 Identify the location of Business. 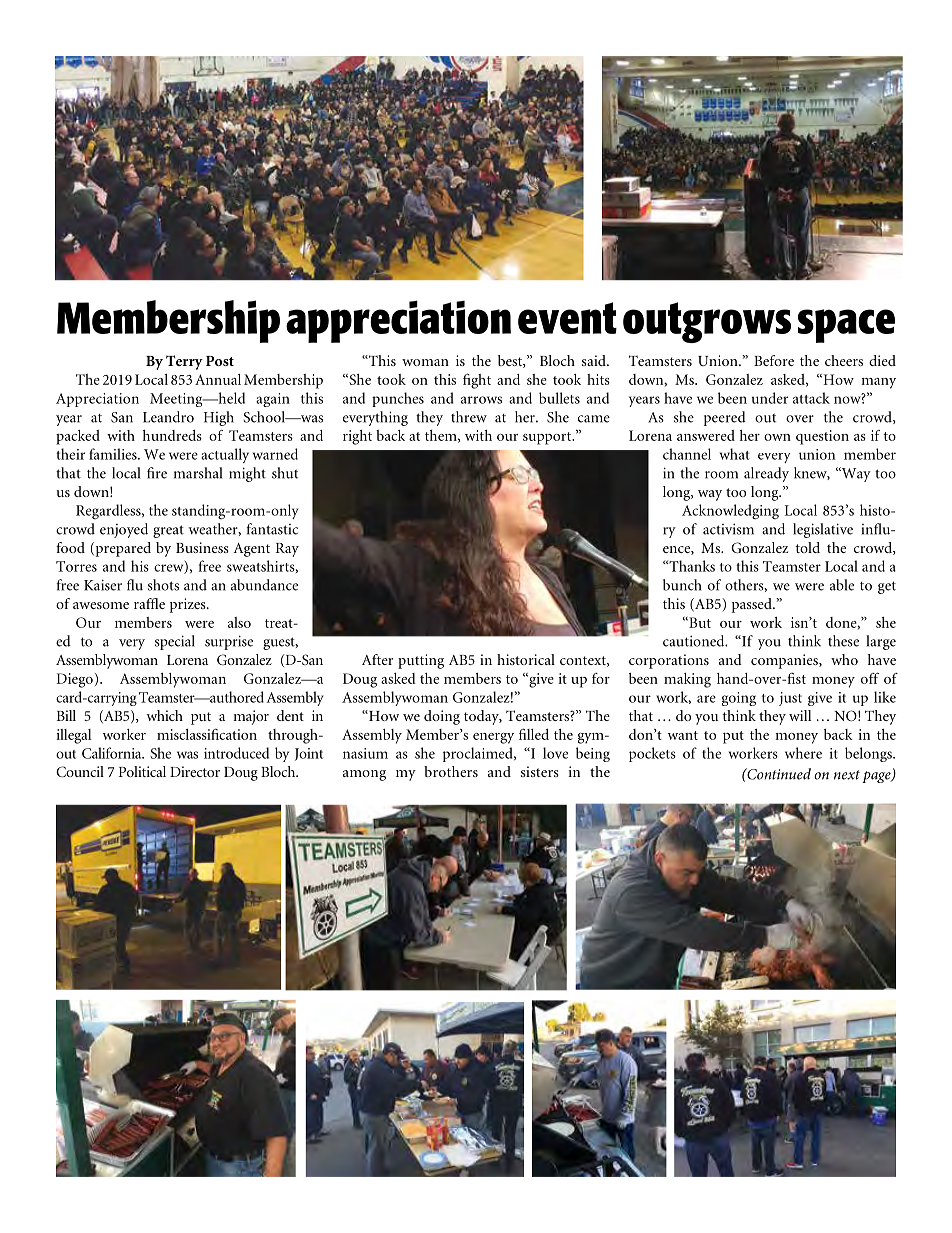
(202, 547).
